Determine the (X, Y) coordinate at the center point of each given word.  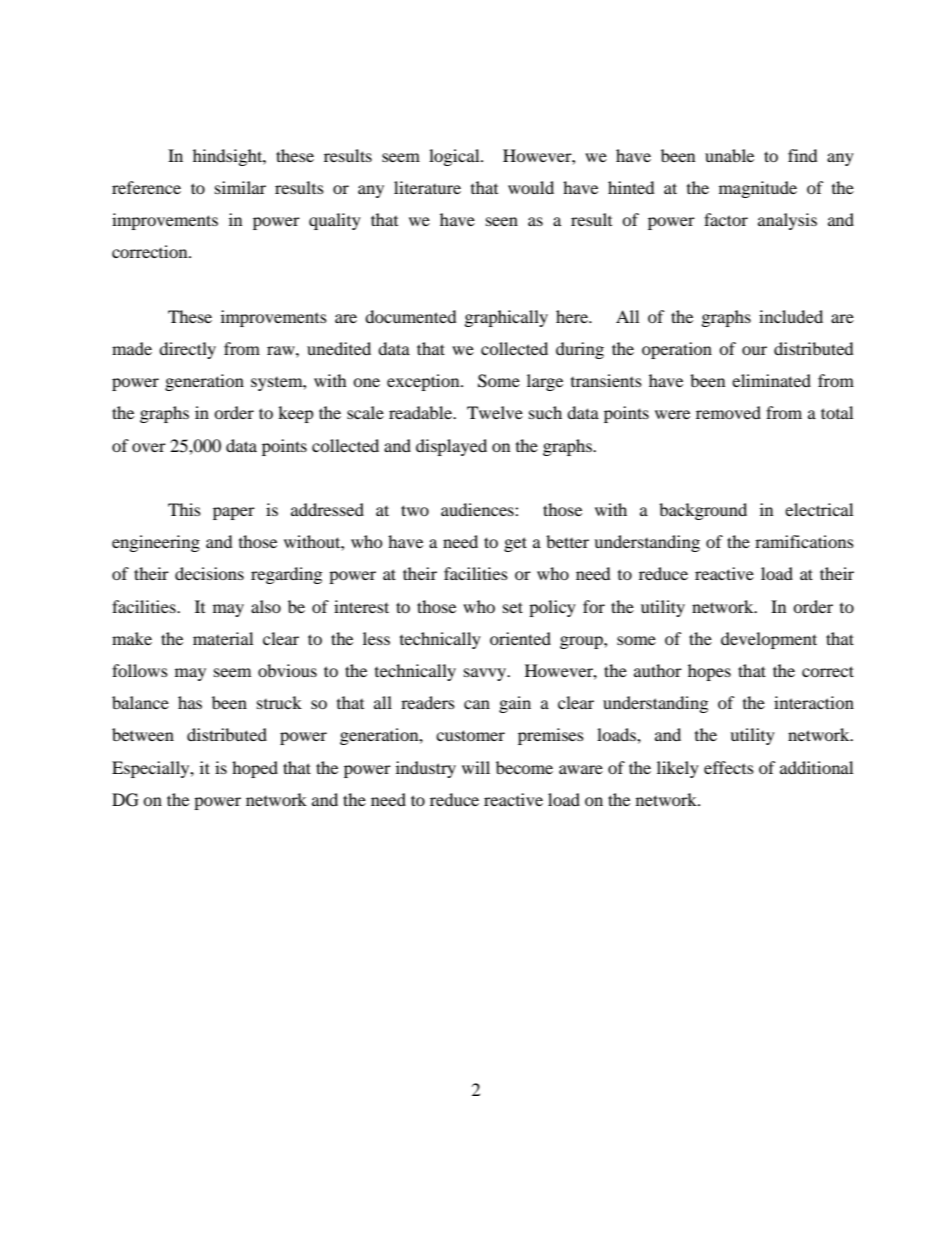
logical (455, 157)
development (769, 640)
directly (187, 350)
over (149, 447)
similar (240, 187)
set (513, 607)
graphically (506, 318)
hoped (255, 769)
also (266, 606)
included (791, 316)
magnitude (758, 189)
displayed (451, 447)
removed (728, 412)
